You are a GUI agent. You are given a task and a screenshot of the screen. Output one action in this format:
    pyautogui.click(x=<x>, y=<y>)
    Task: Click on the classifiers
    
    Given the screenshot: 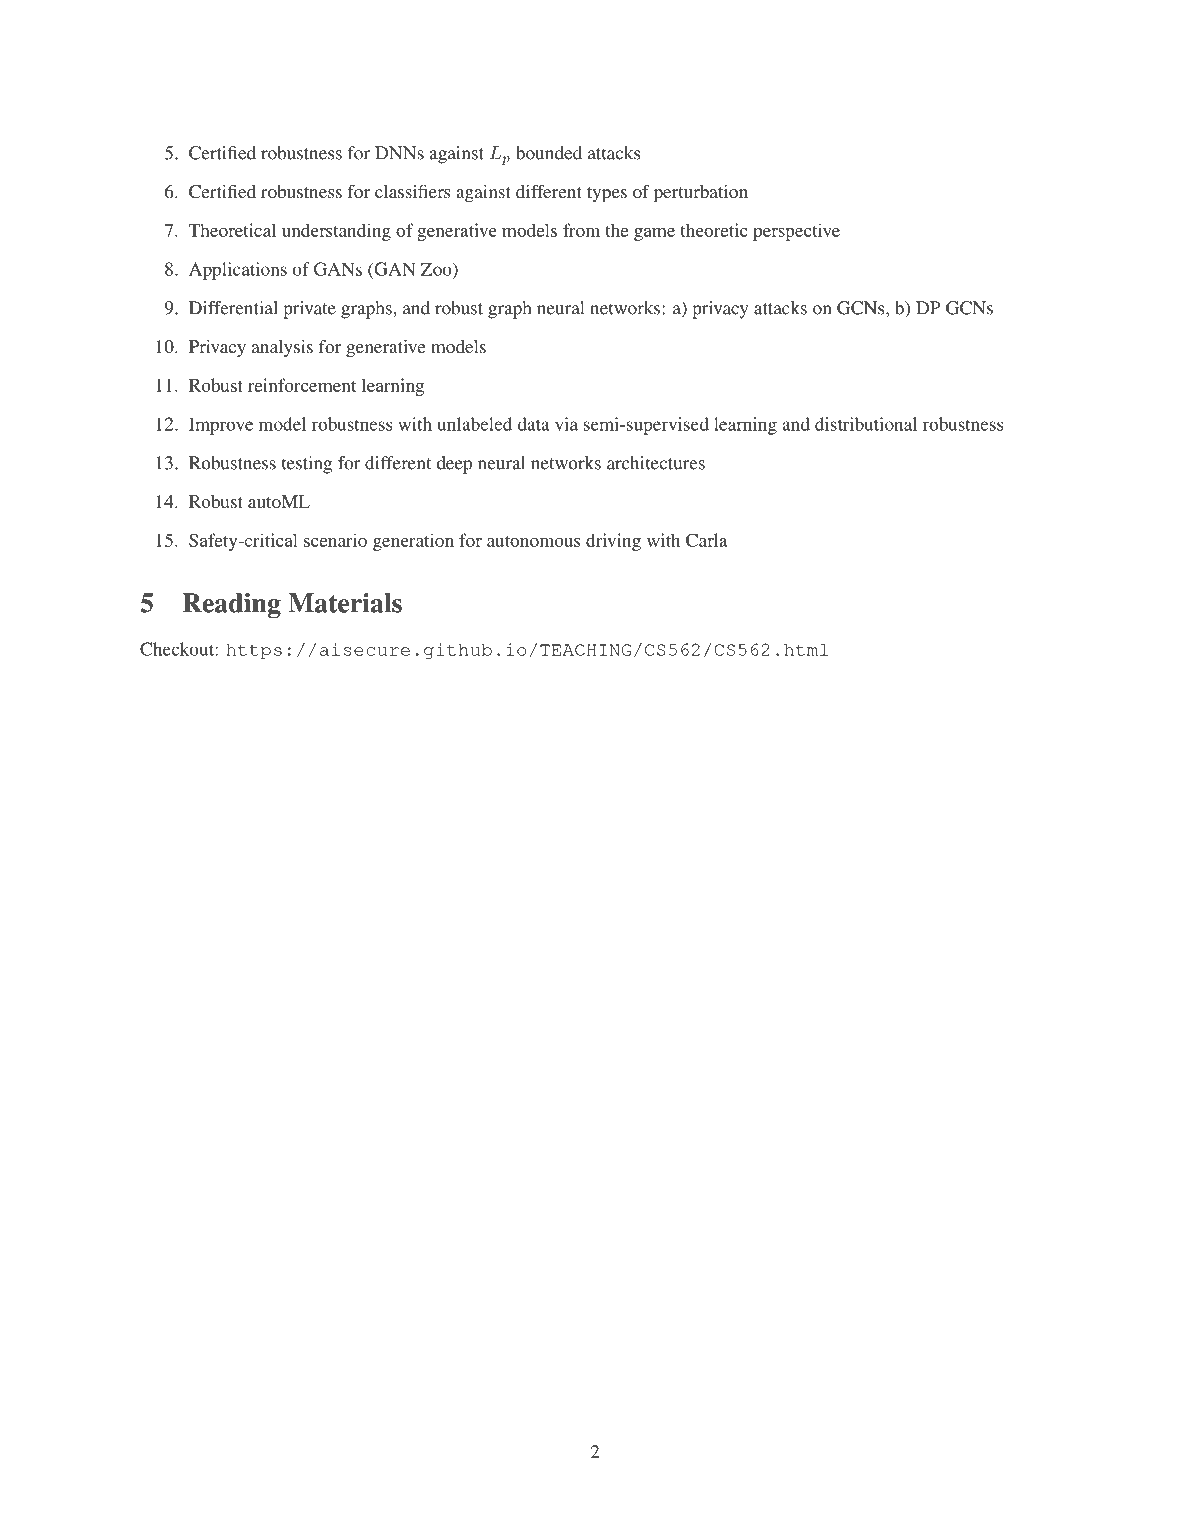 What is the action you would take?
    pyautogui.click(x=412, y=191)
